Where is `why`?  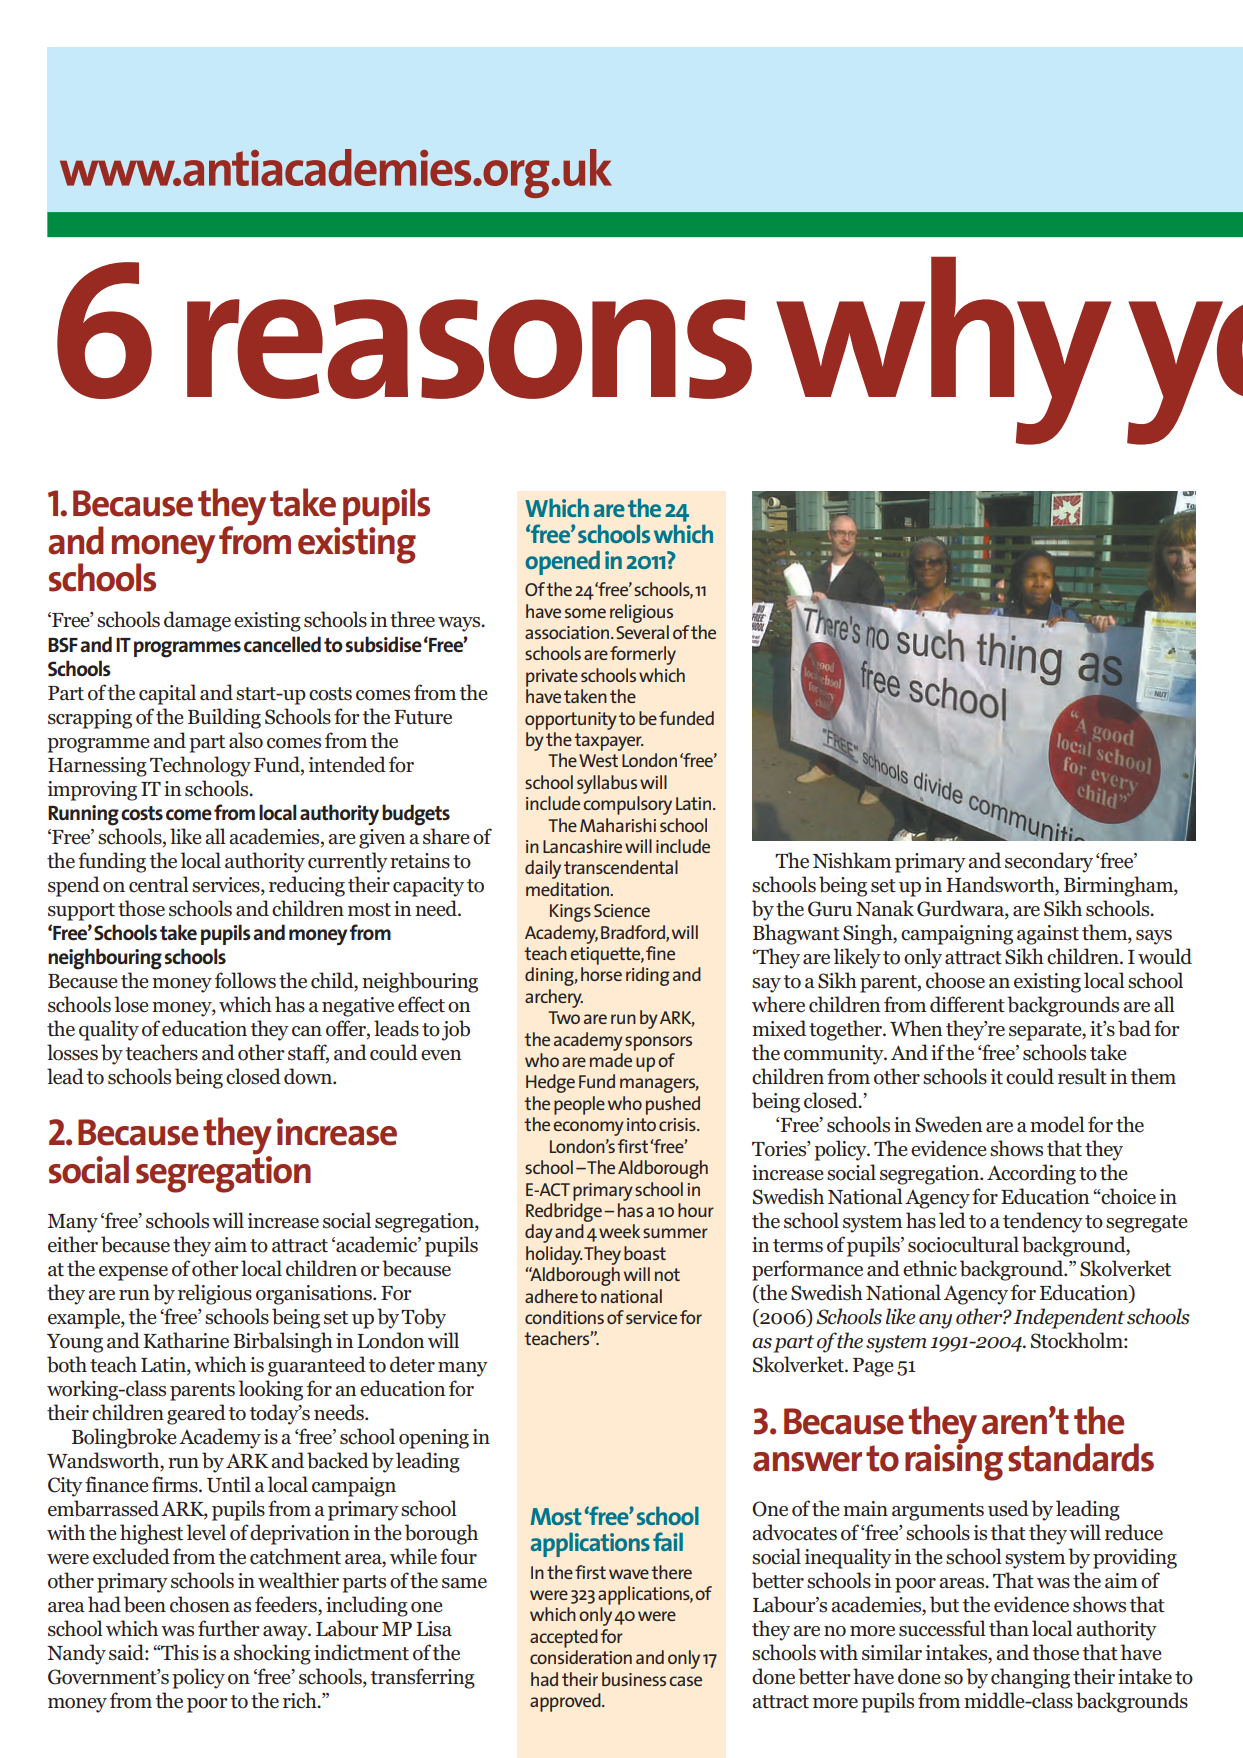
why is located at coordinates (944, 350).
